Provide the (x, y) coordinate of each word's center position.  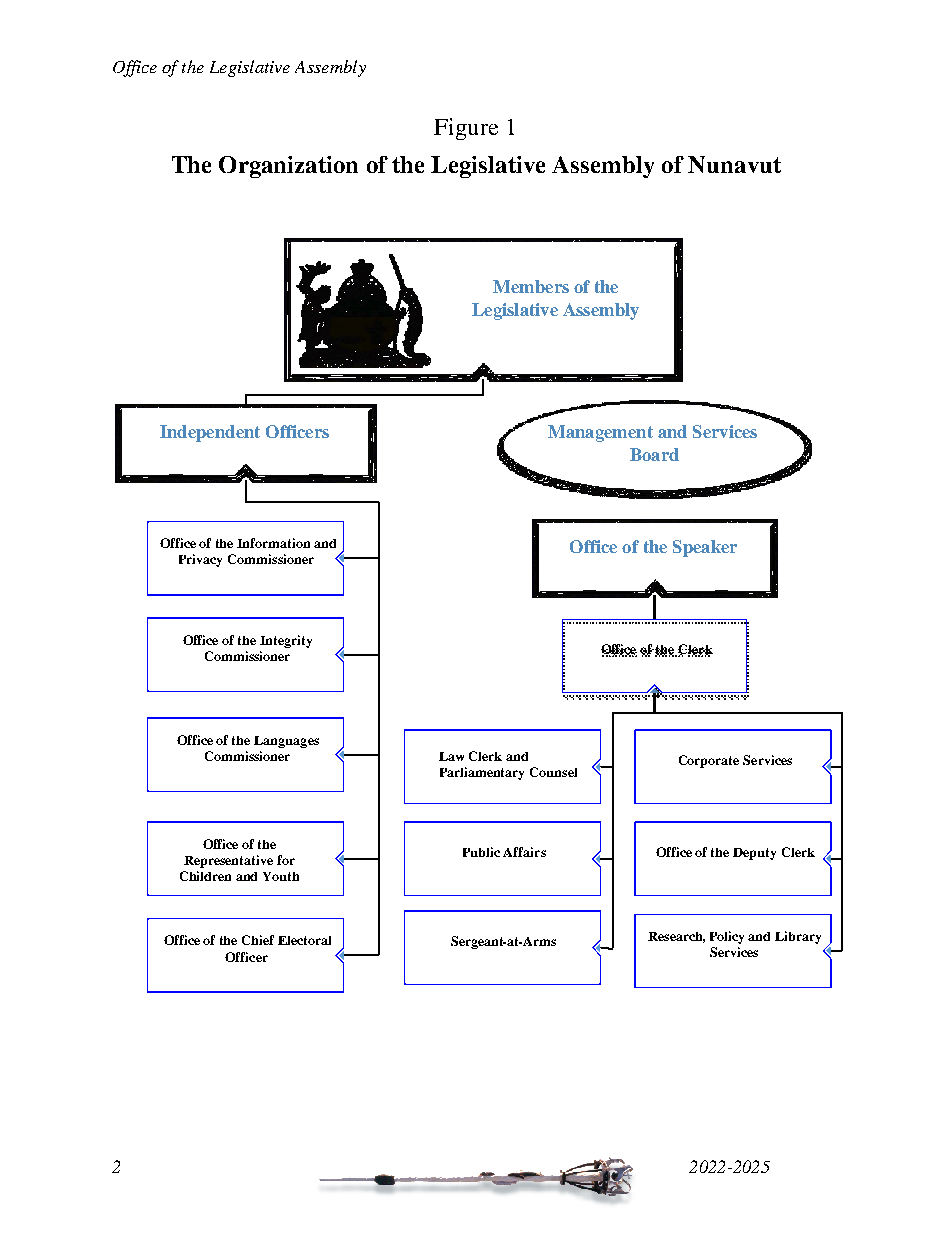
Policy (727, 937)
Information (273, 543)
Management (600, 433)
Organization (288, 167)
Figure (466, 129)
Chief (258, 940)
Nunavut (734, 164)
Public (481, 852)
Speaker (705, 548)
